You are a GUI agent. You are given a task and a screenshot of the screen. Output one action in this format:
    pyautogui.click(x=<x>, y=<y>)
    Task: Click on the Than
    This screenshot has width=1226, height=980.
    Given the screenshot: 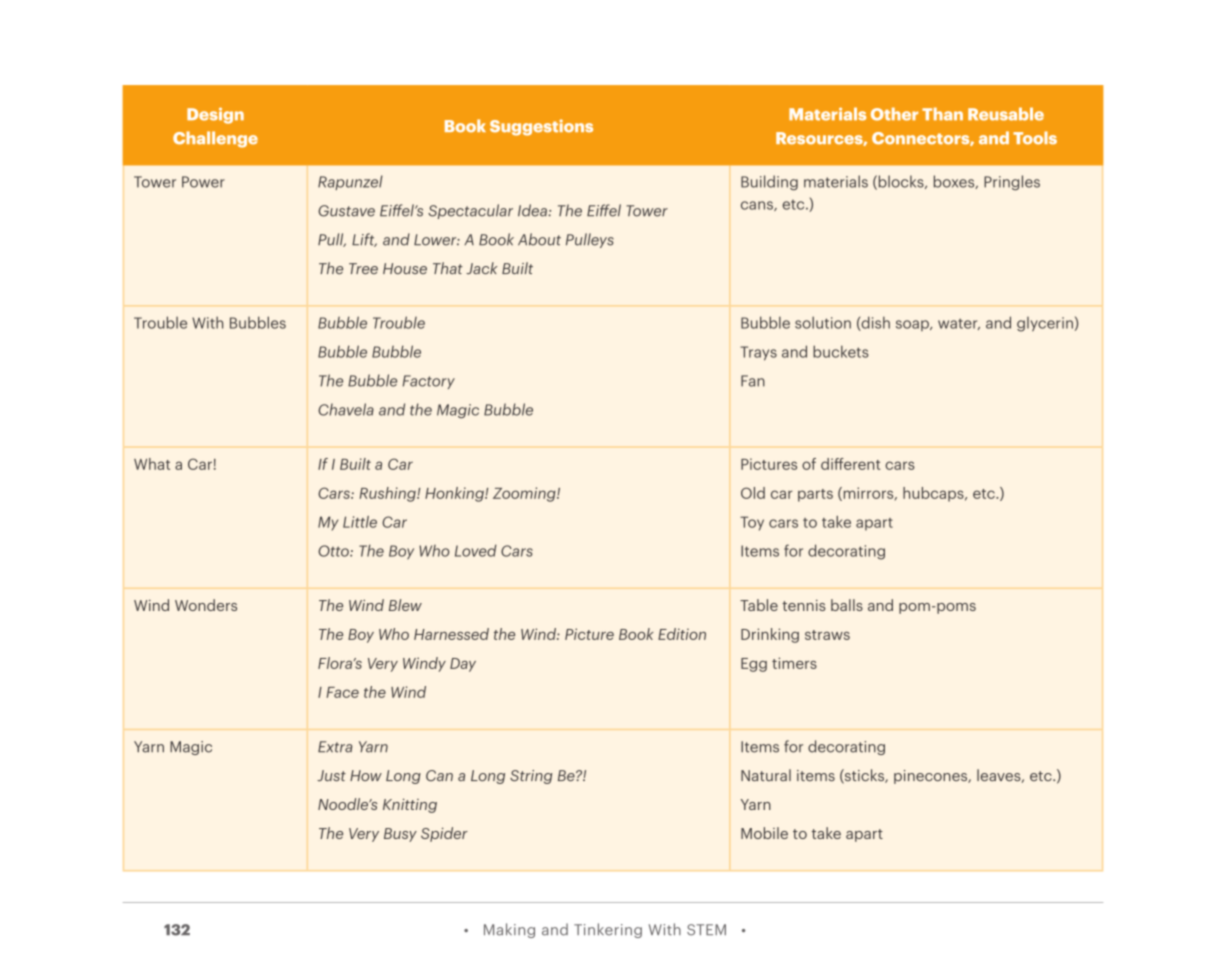 What is the action you would take?
    pyautogui.click(x=942, y=114)
